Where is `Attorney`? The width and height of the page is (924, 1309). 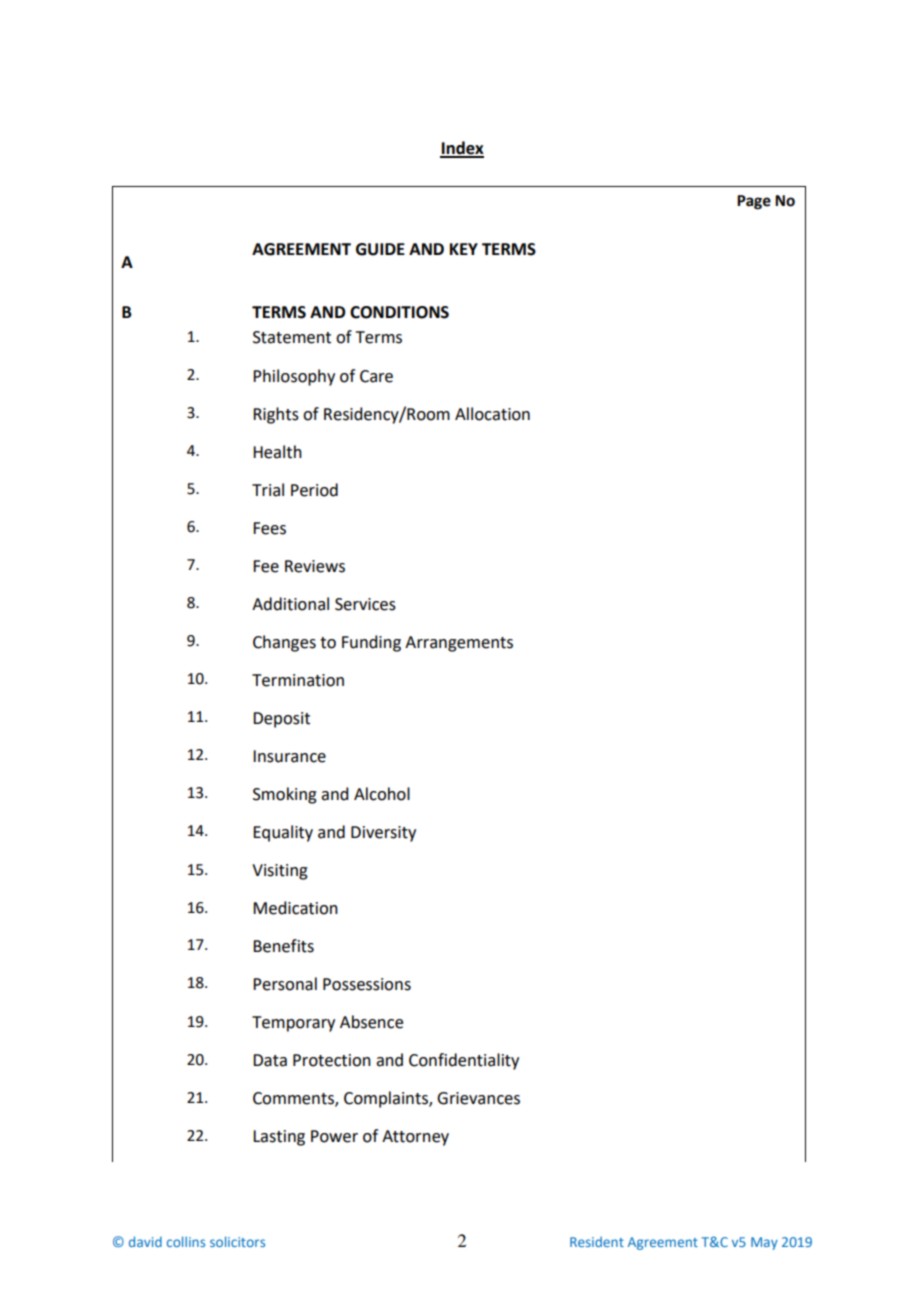 Attorney is located at coordinates (415, 1138).
